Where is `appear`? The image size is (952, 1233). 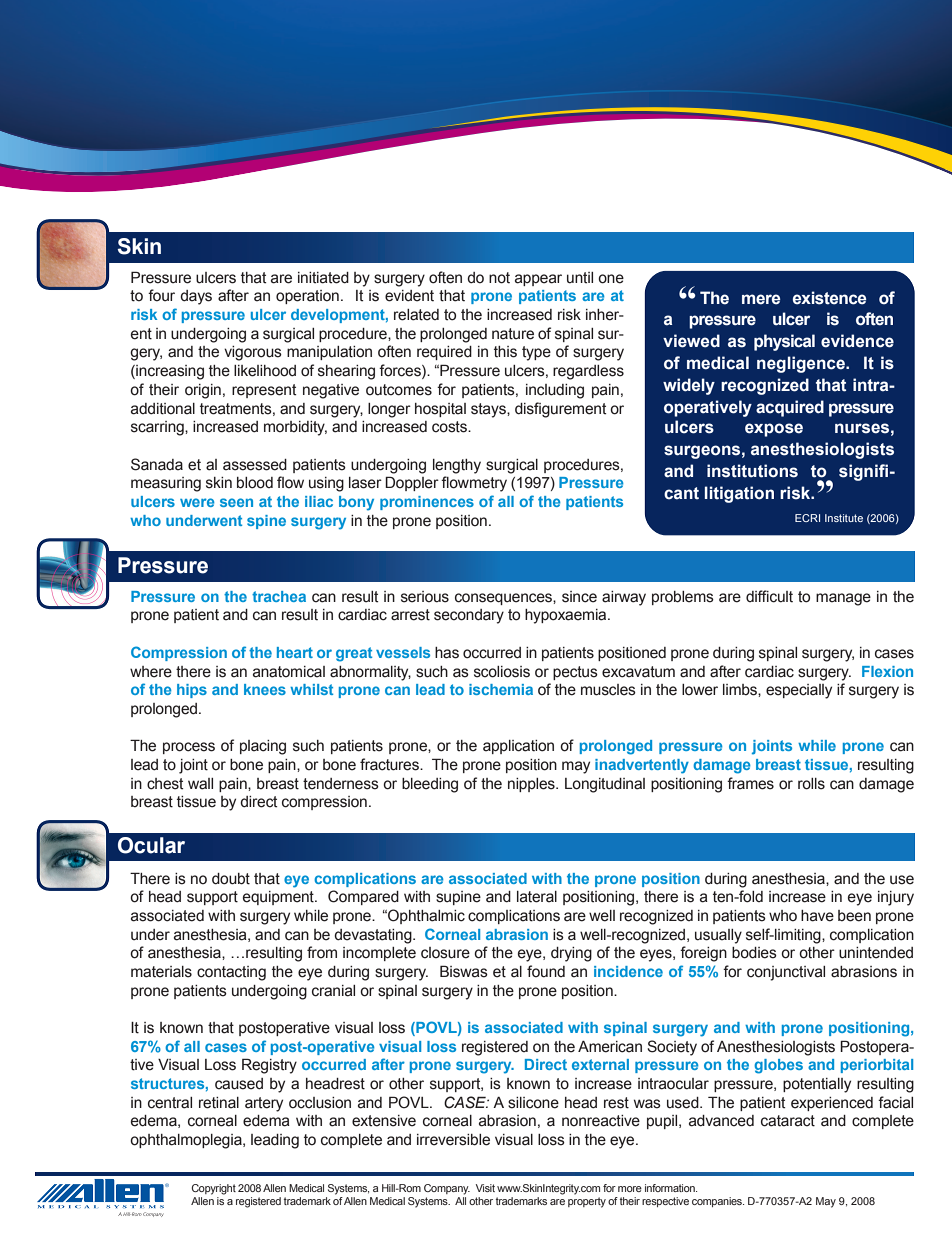 appear is located at coordinates (538, 280).
